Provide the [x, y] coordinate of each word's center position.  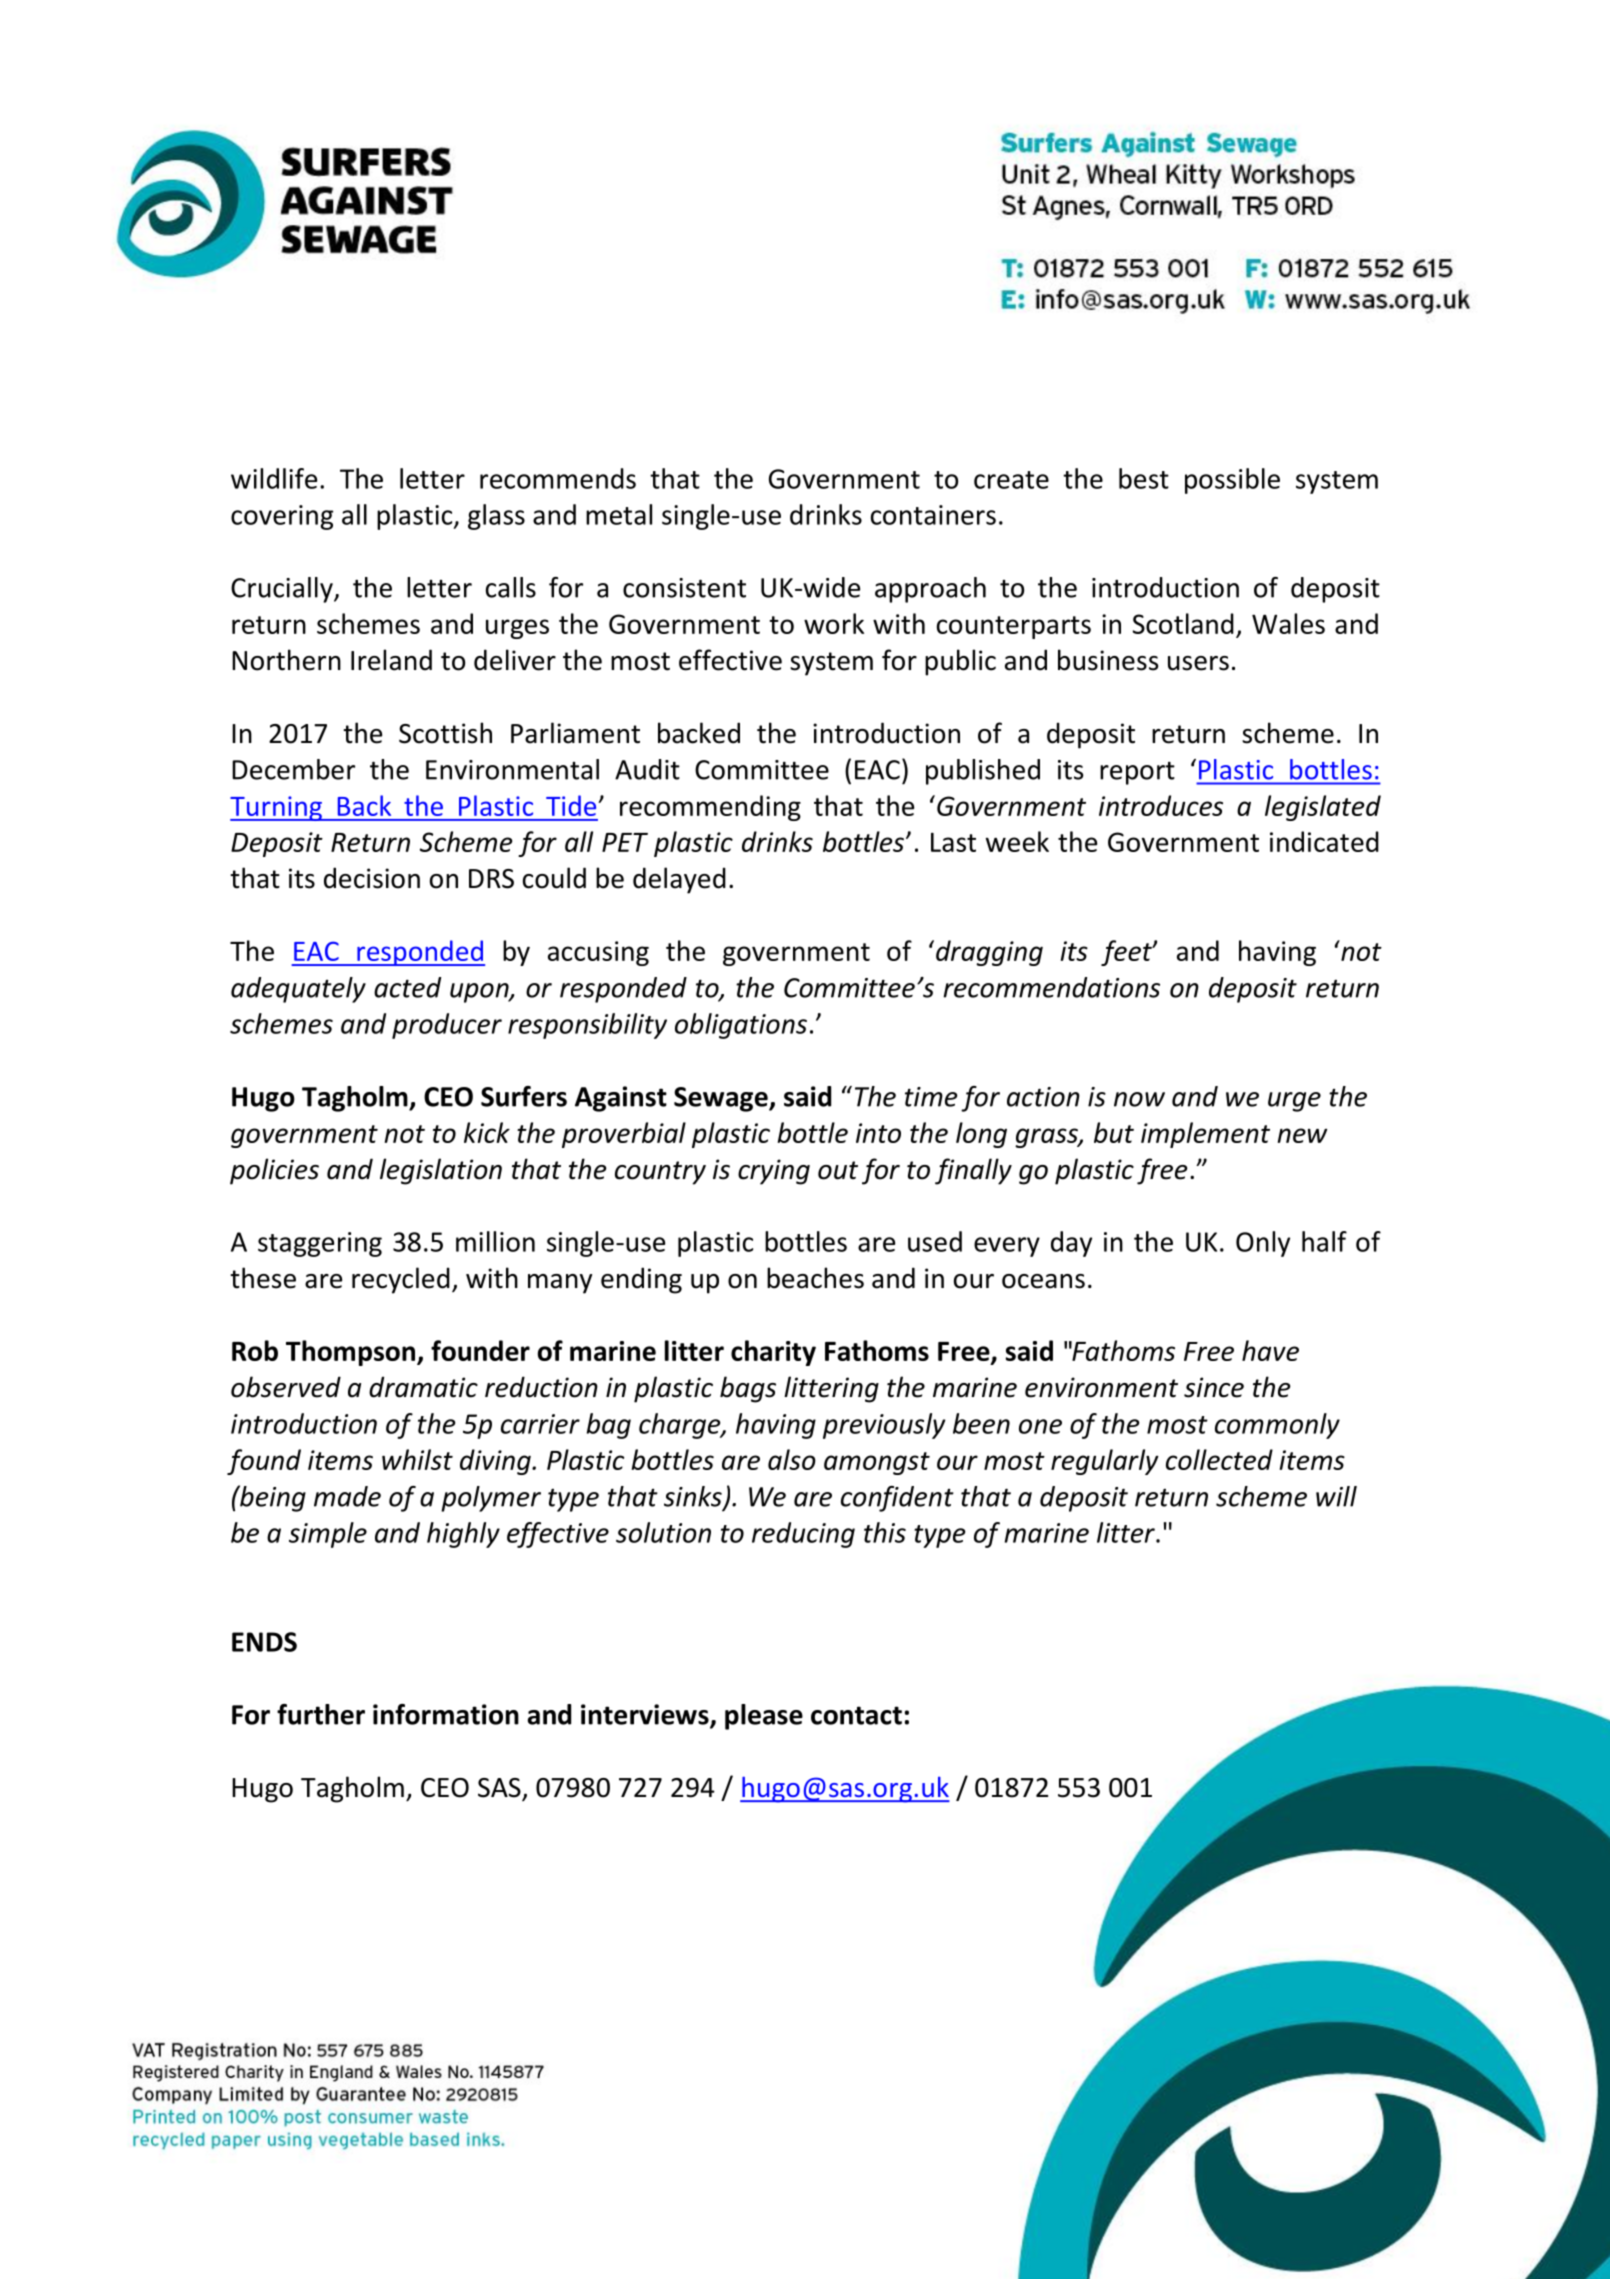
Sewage [722, 1099]
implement [1205, 1135]
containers [933, 515]
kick [487, 1132]
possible [1232, 481]
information [446, 1714]
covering [282, 517]
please [764, 1717]
